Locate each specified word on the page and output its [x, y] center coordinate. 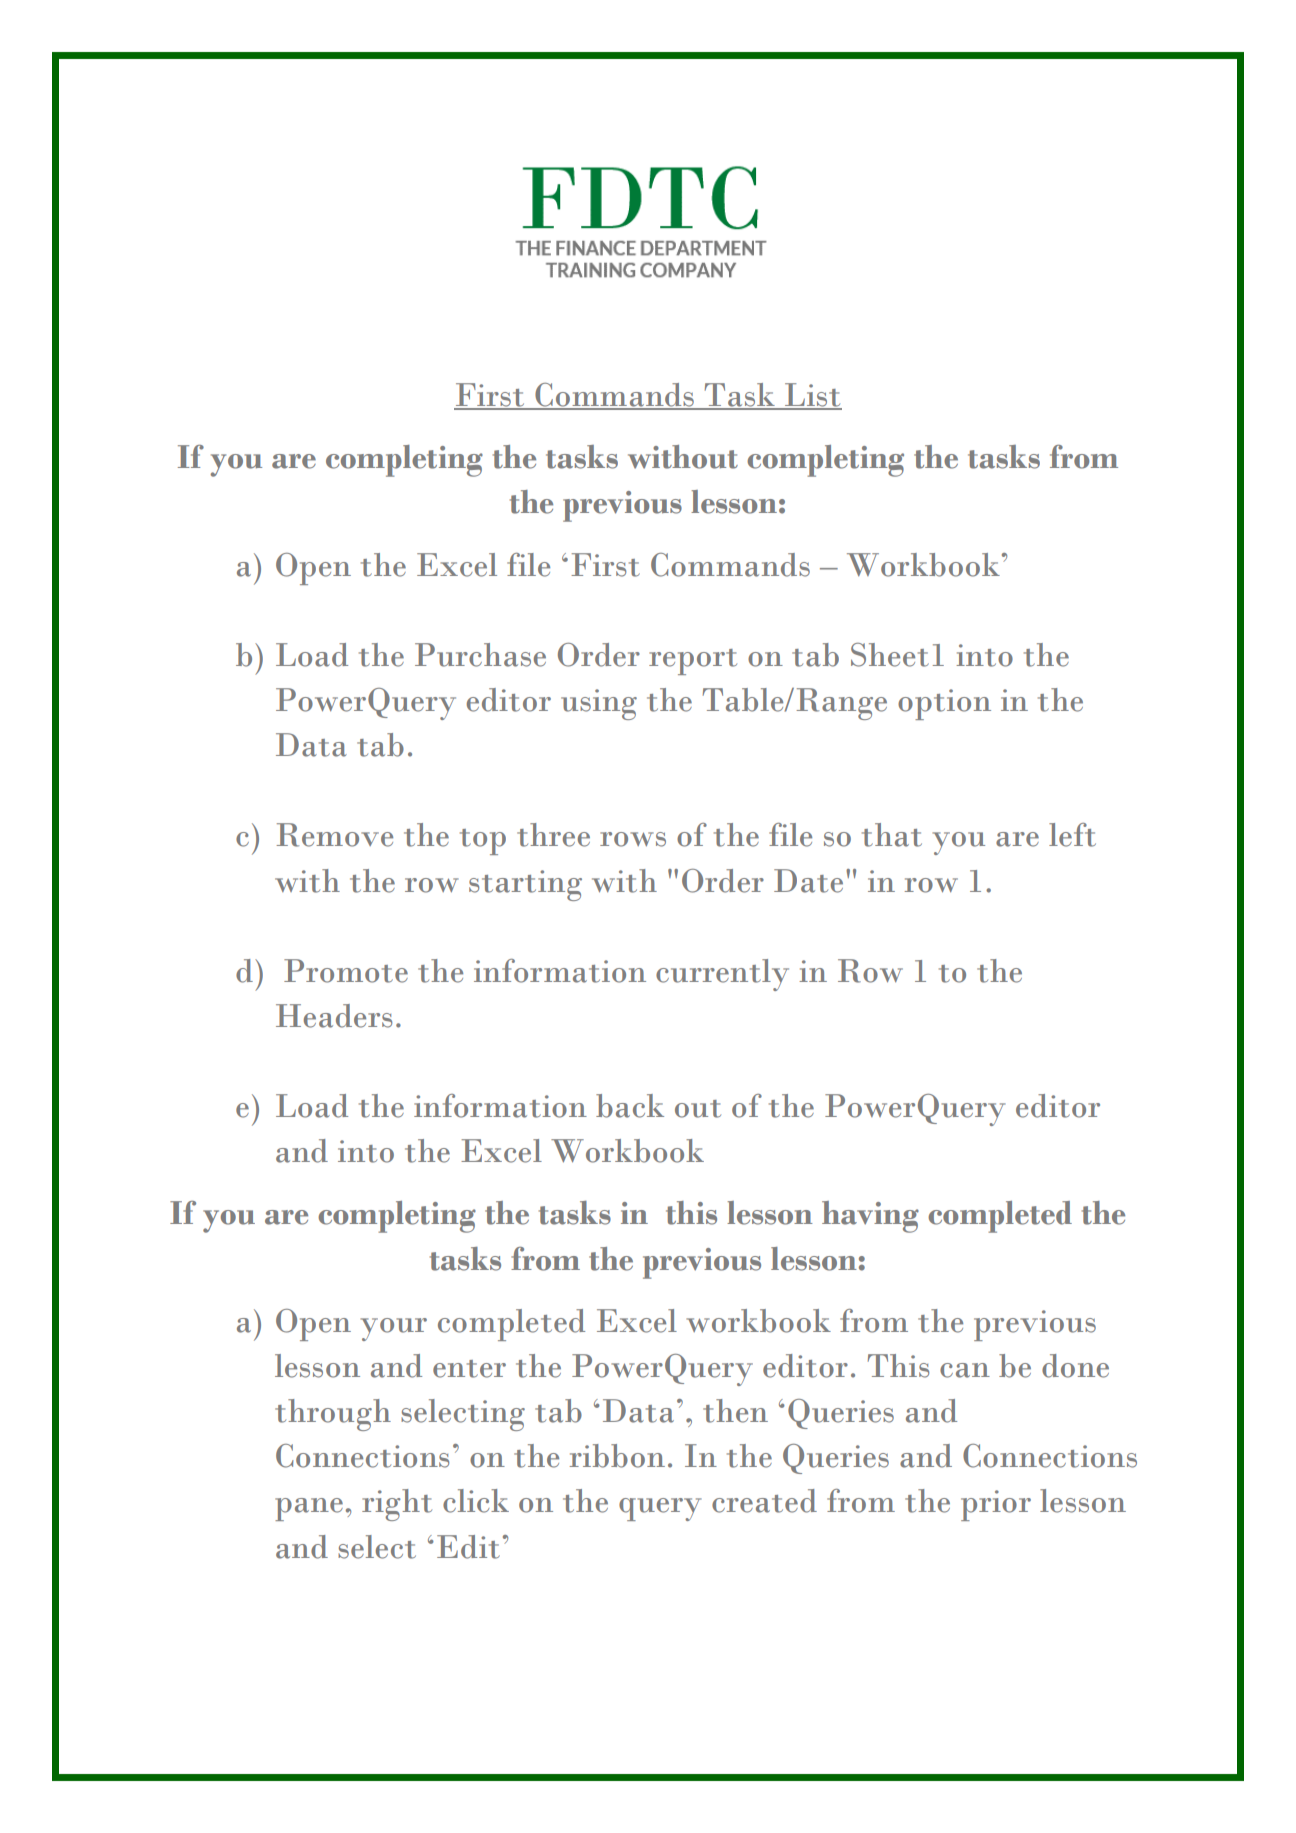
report [693, 662]
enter [469, 1369]
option [944, 704]
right [397, 1505]
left [1072, 835]
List [812, 396]
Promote [346, 971]
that [892, 835]
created [764, 1501]
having [870, 1217]
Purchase [480, 655]
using [599, 704]
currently [722, 975]
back [630, 1106]
